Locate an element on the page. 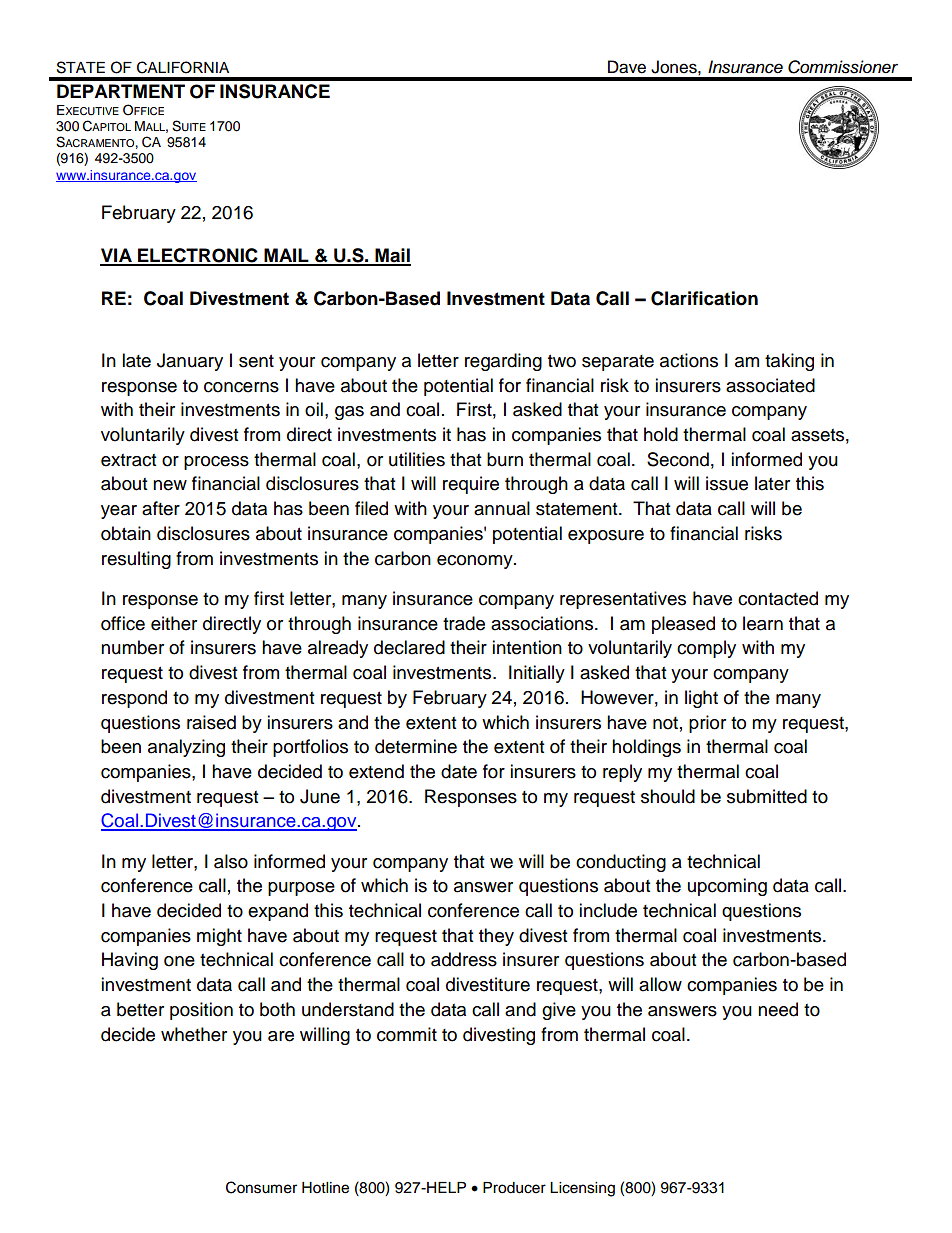 The width and height of the document is (952, 1233). process is located at coordinates (216, 463).
